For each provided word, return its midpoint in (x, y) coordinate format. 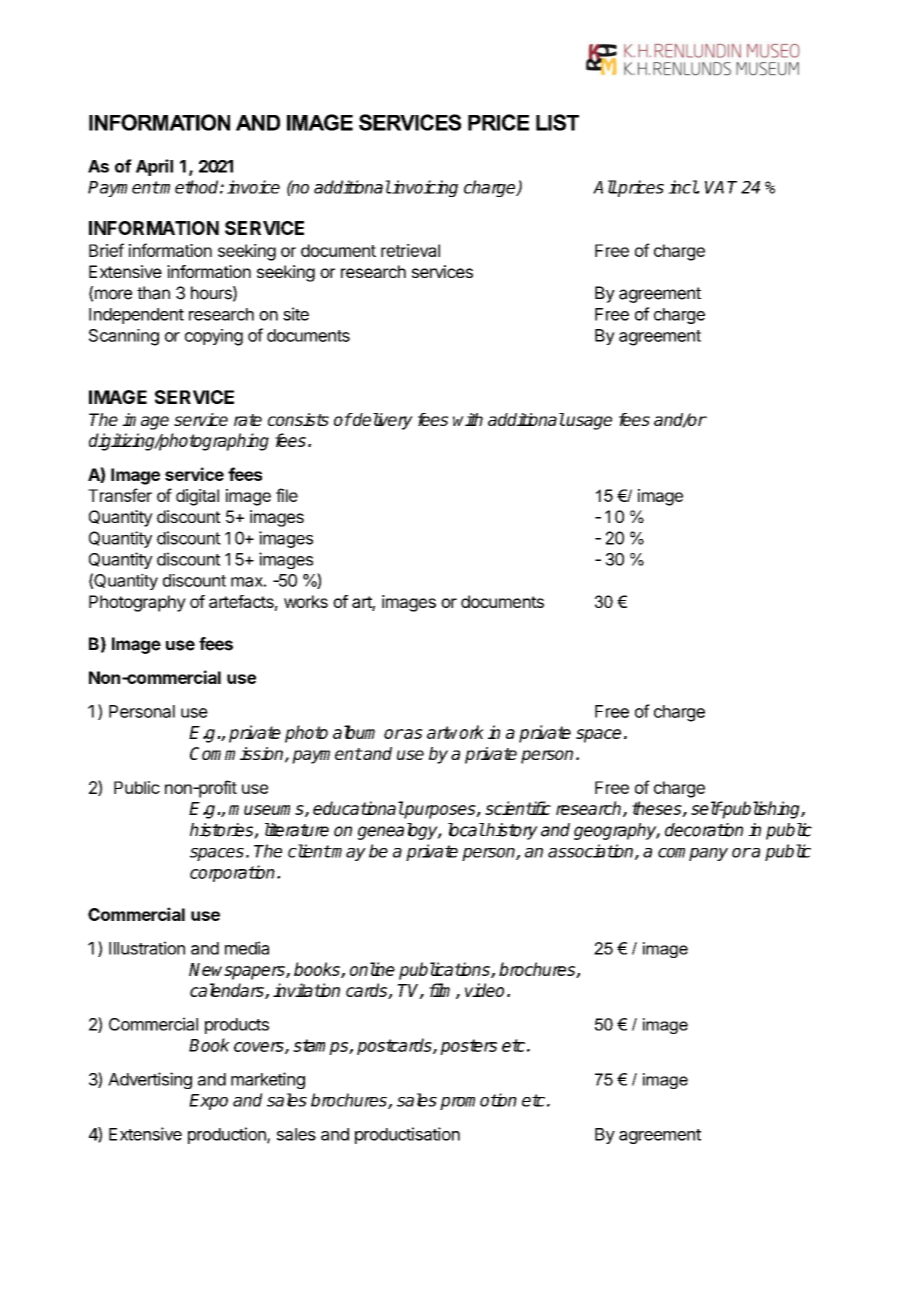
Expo (208, 1102)
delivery (382, 421)
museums (267, 811)
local (466, 830)
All (605, 187)
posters (468, 1047)
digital (197, 497)
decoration (704, 830)
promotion (478, 1101)
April (154, 167)
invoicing (424, 188)
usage (589, 423)
